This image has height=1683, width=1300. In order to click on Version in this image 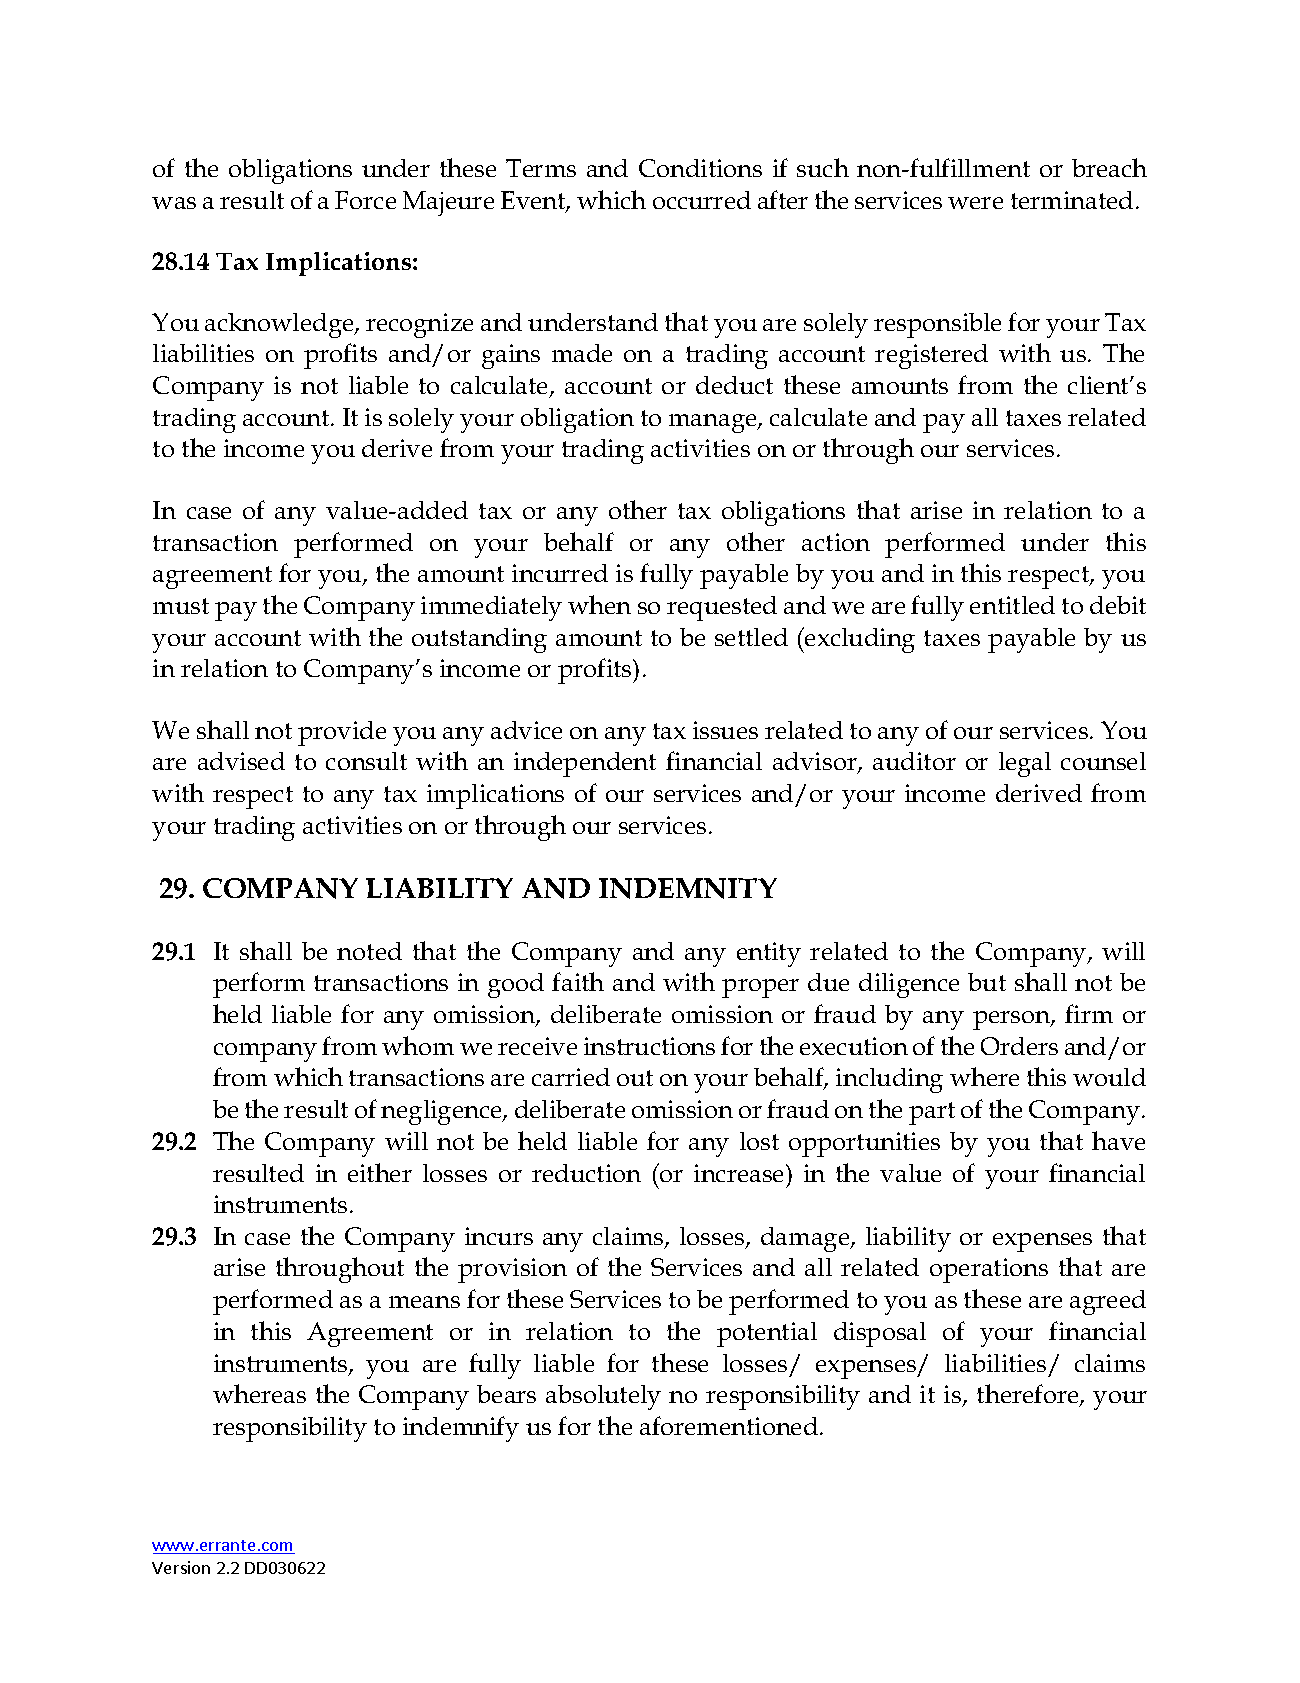, I will do `click(181, 1567)`.
